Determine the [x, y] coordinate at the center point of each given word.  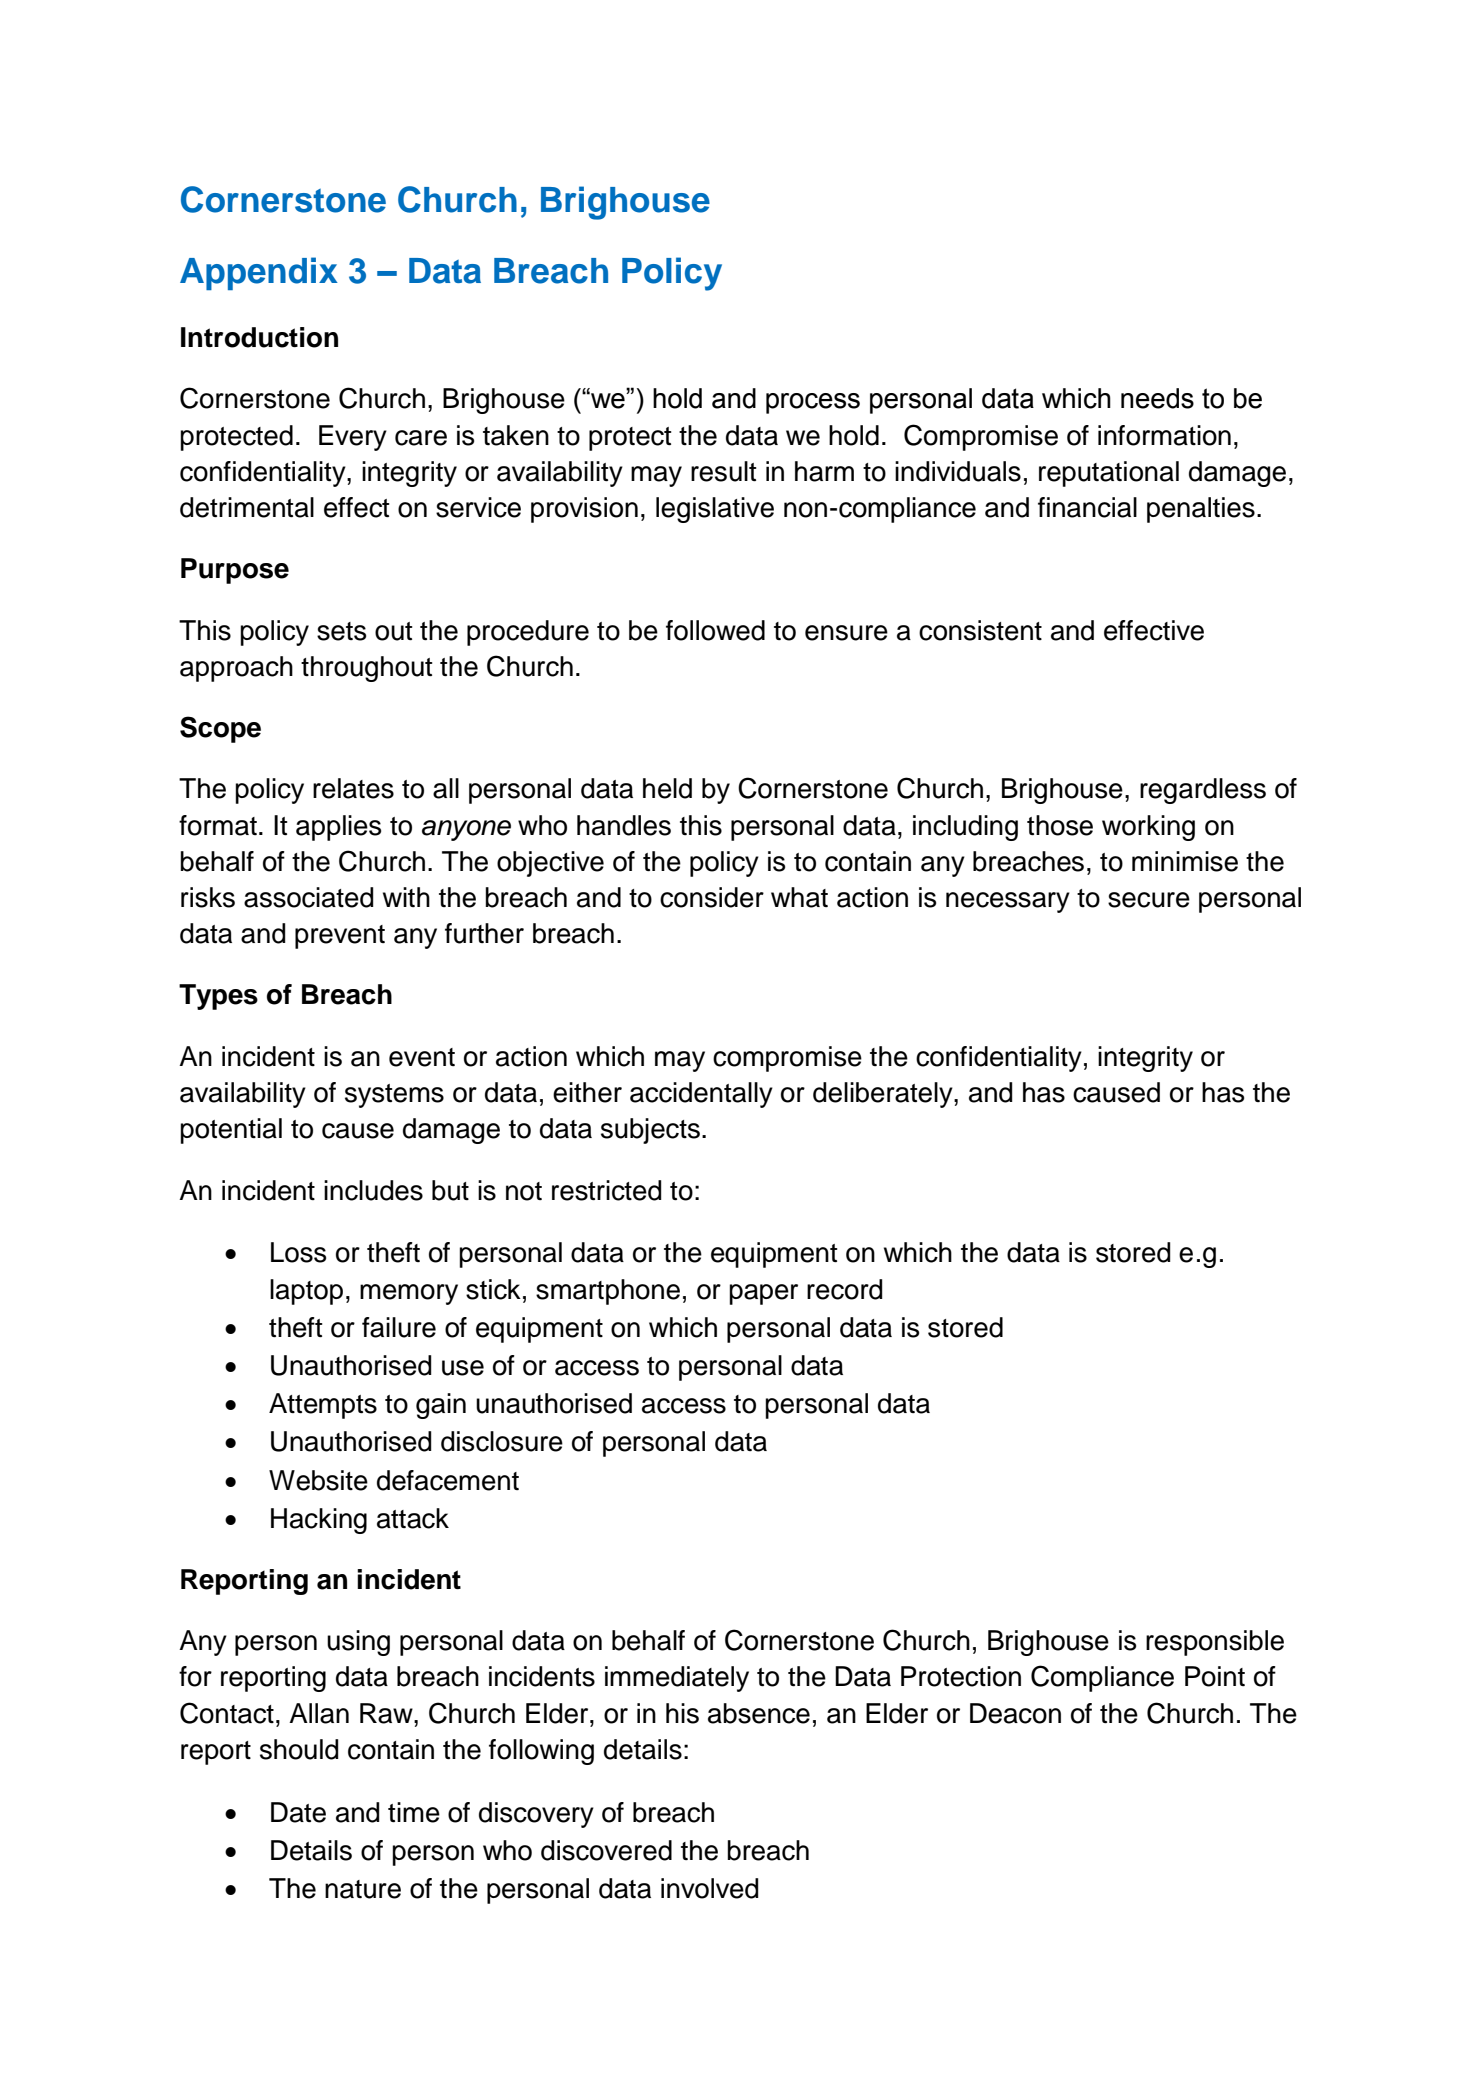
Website [318, 1480]
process [813, 403]
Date [298, 1812]
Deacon [1015, 1713]
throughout [366, 669]
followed [715, 630]
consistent [980, 630]
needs [1157, 398]
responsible [1215, 1643]
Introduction [259, 337]
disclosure [502, 1441]
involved [709, 1888]
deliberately [884, 1095]
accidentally [701, 1095]
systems [394, 1096]
